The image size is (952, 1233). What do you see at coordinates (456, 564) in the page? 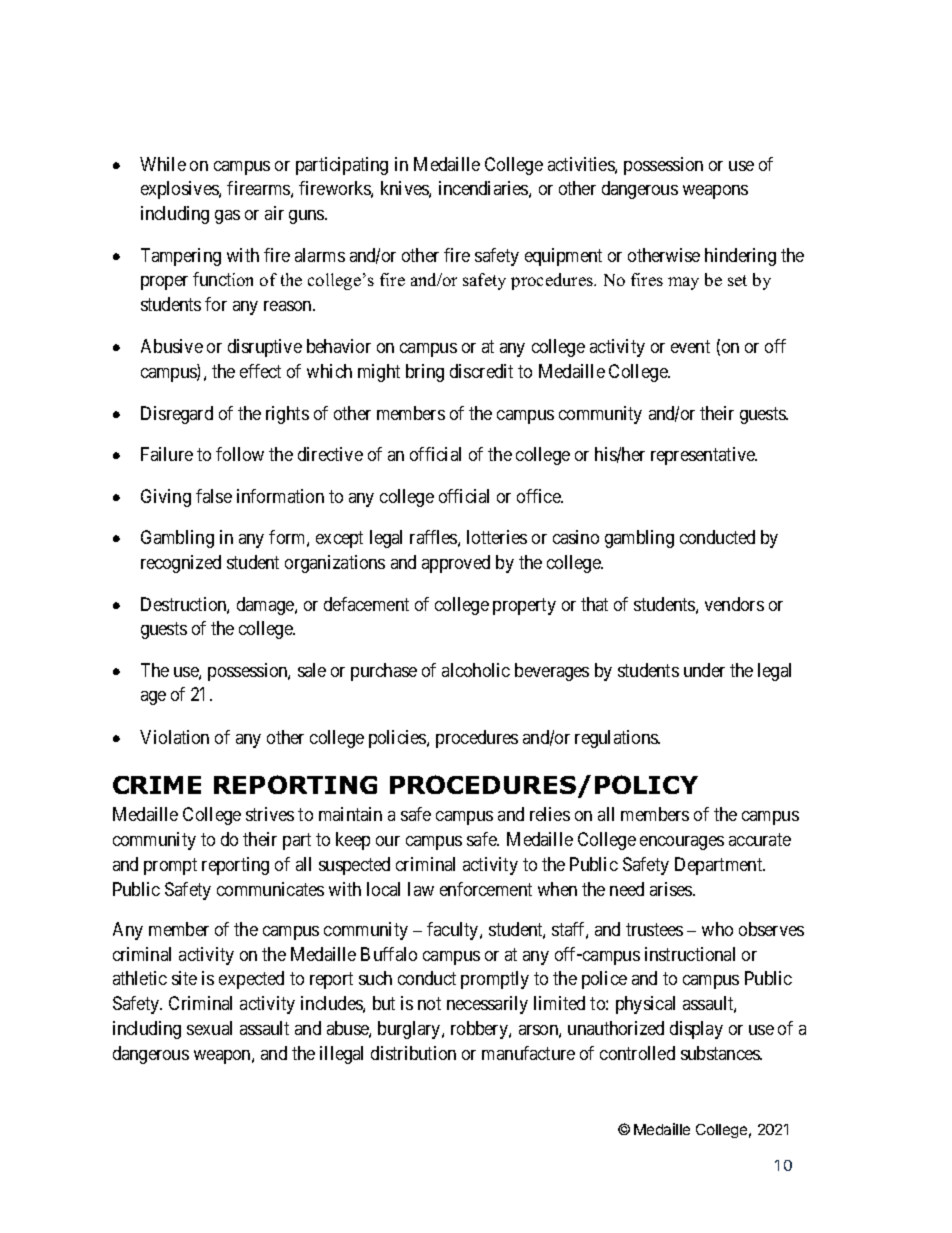
I see `approved` at bounding box center [456, 564].
